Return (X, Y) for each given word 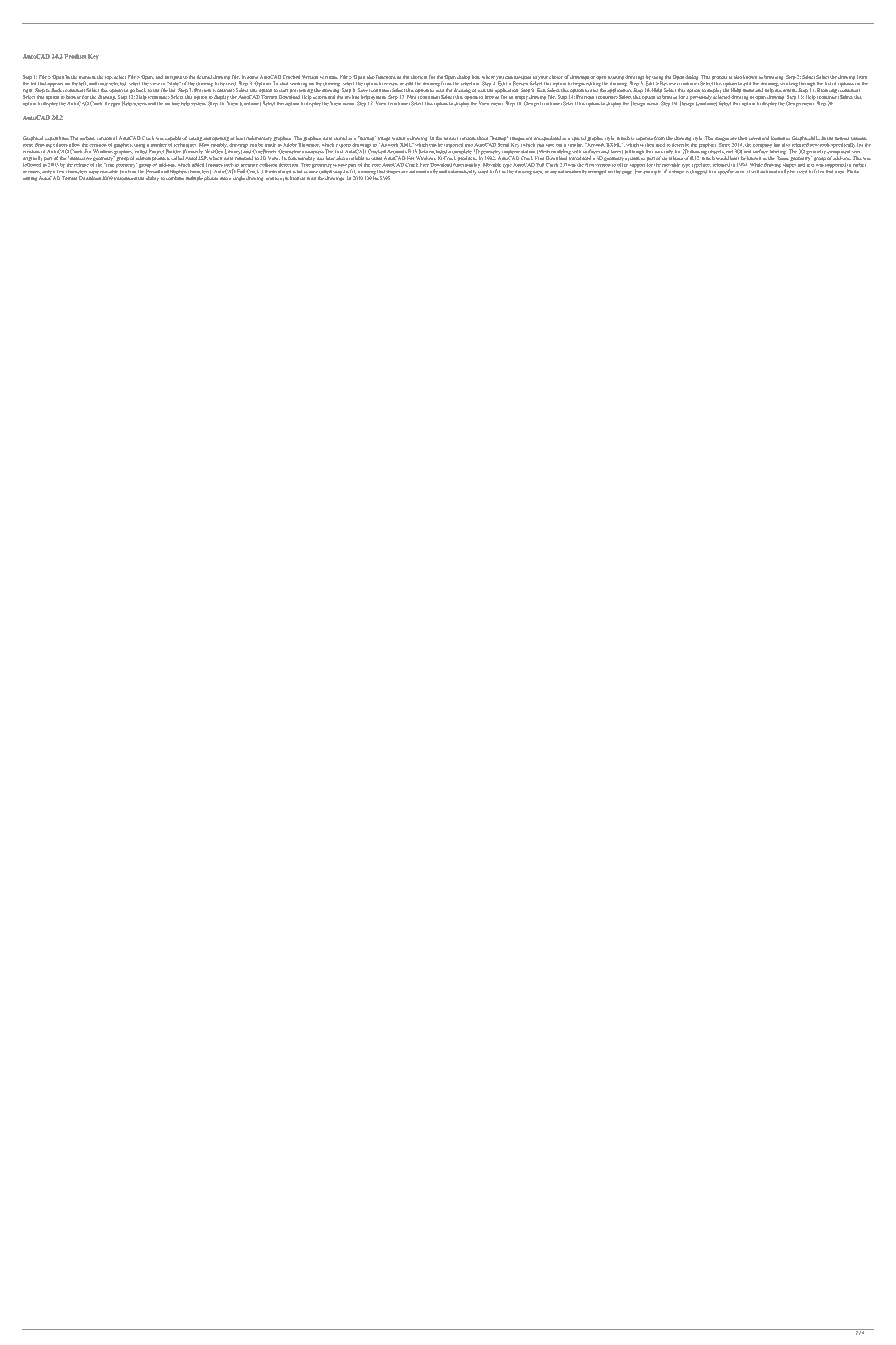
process (719, 78)
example (652, 172)
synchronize (292, 178)
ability (152, 178)
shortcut (419, 77)
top (109, 78)
